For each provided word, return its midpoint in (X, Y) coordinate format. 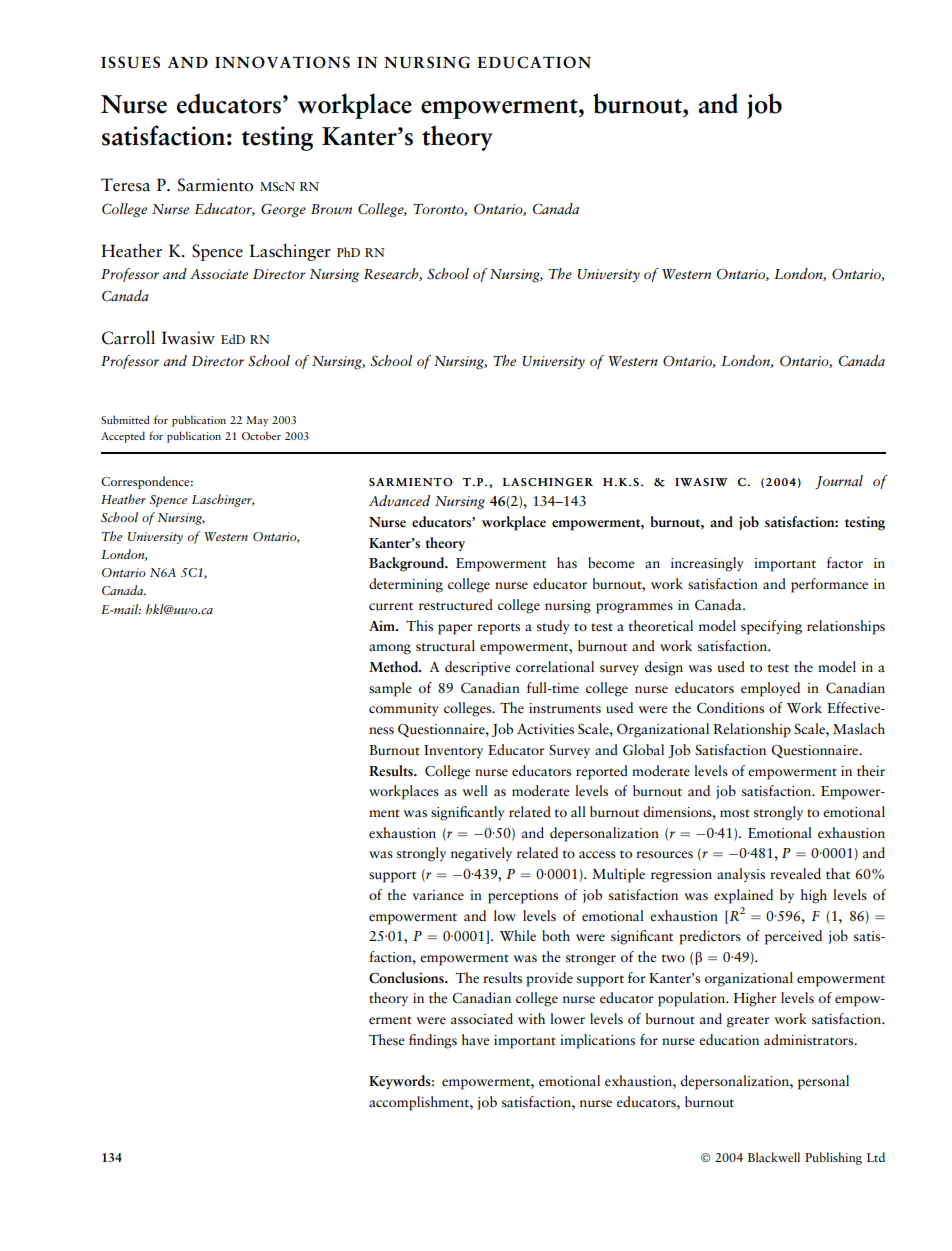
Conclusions (407, 978)
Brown (331, 209)
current (391, 606)
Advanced (399, 500)
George (283, 211)
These (387, 1039)
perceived (793, 937)
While (518, 935)
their (871, 770)
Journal (839, 482)
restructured (456, 605)
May (257, 421)
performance (829, 585)
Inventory (453, 751)
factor (845, 562)
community (404, 709)
